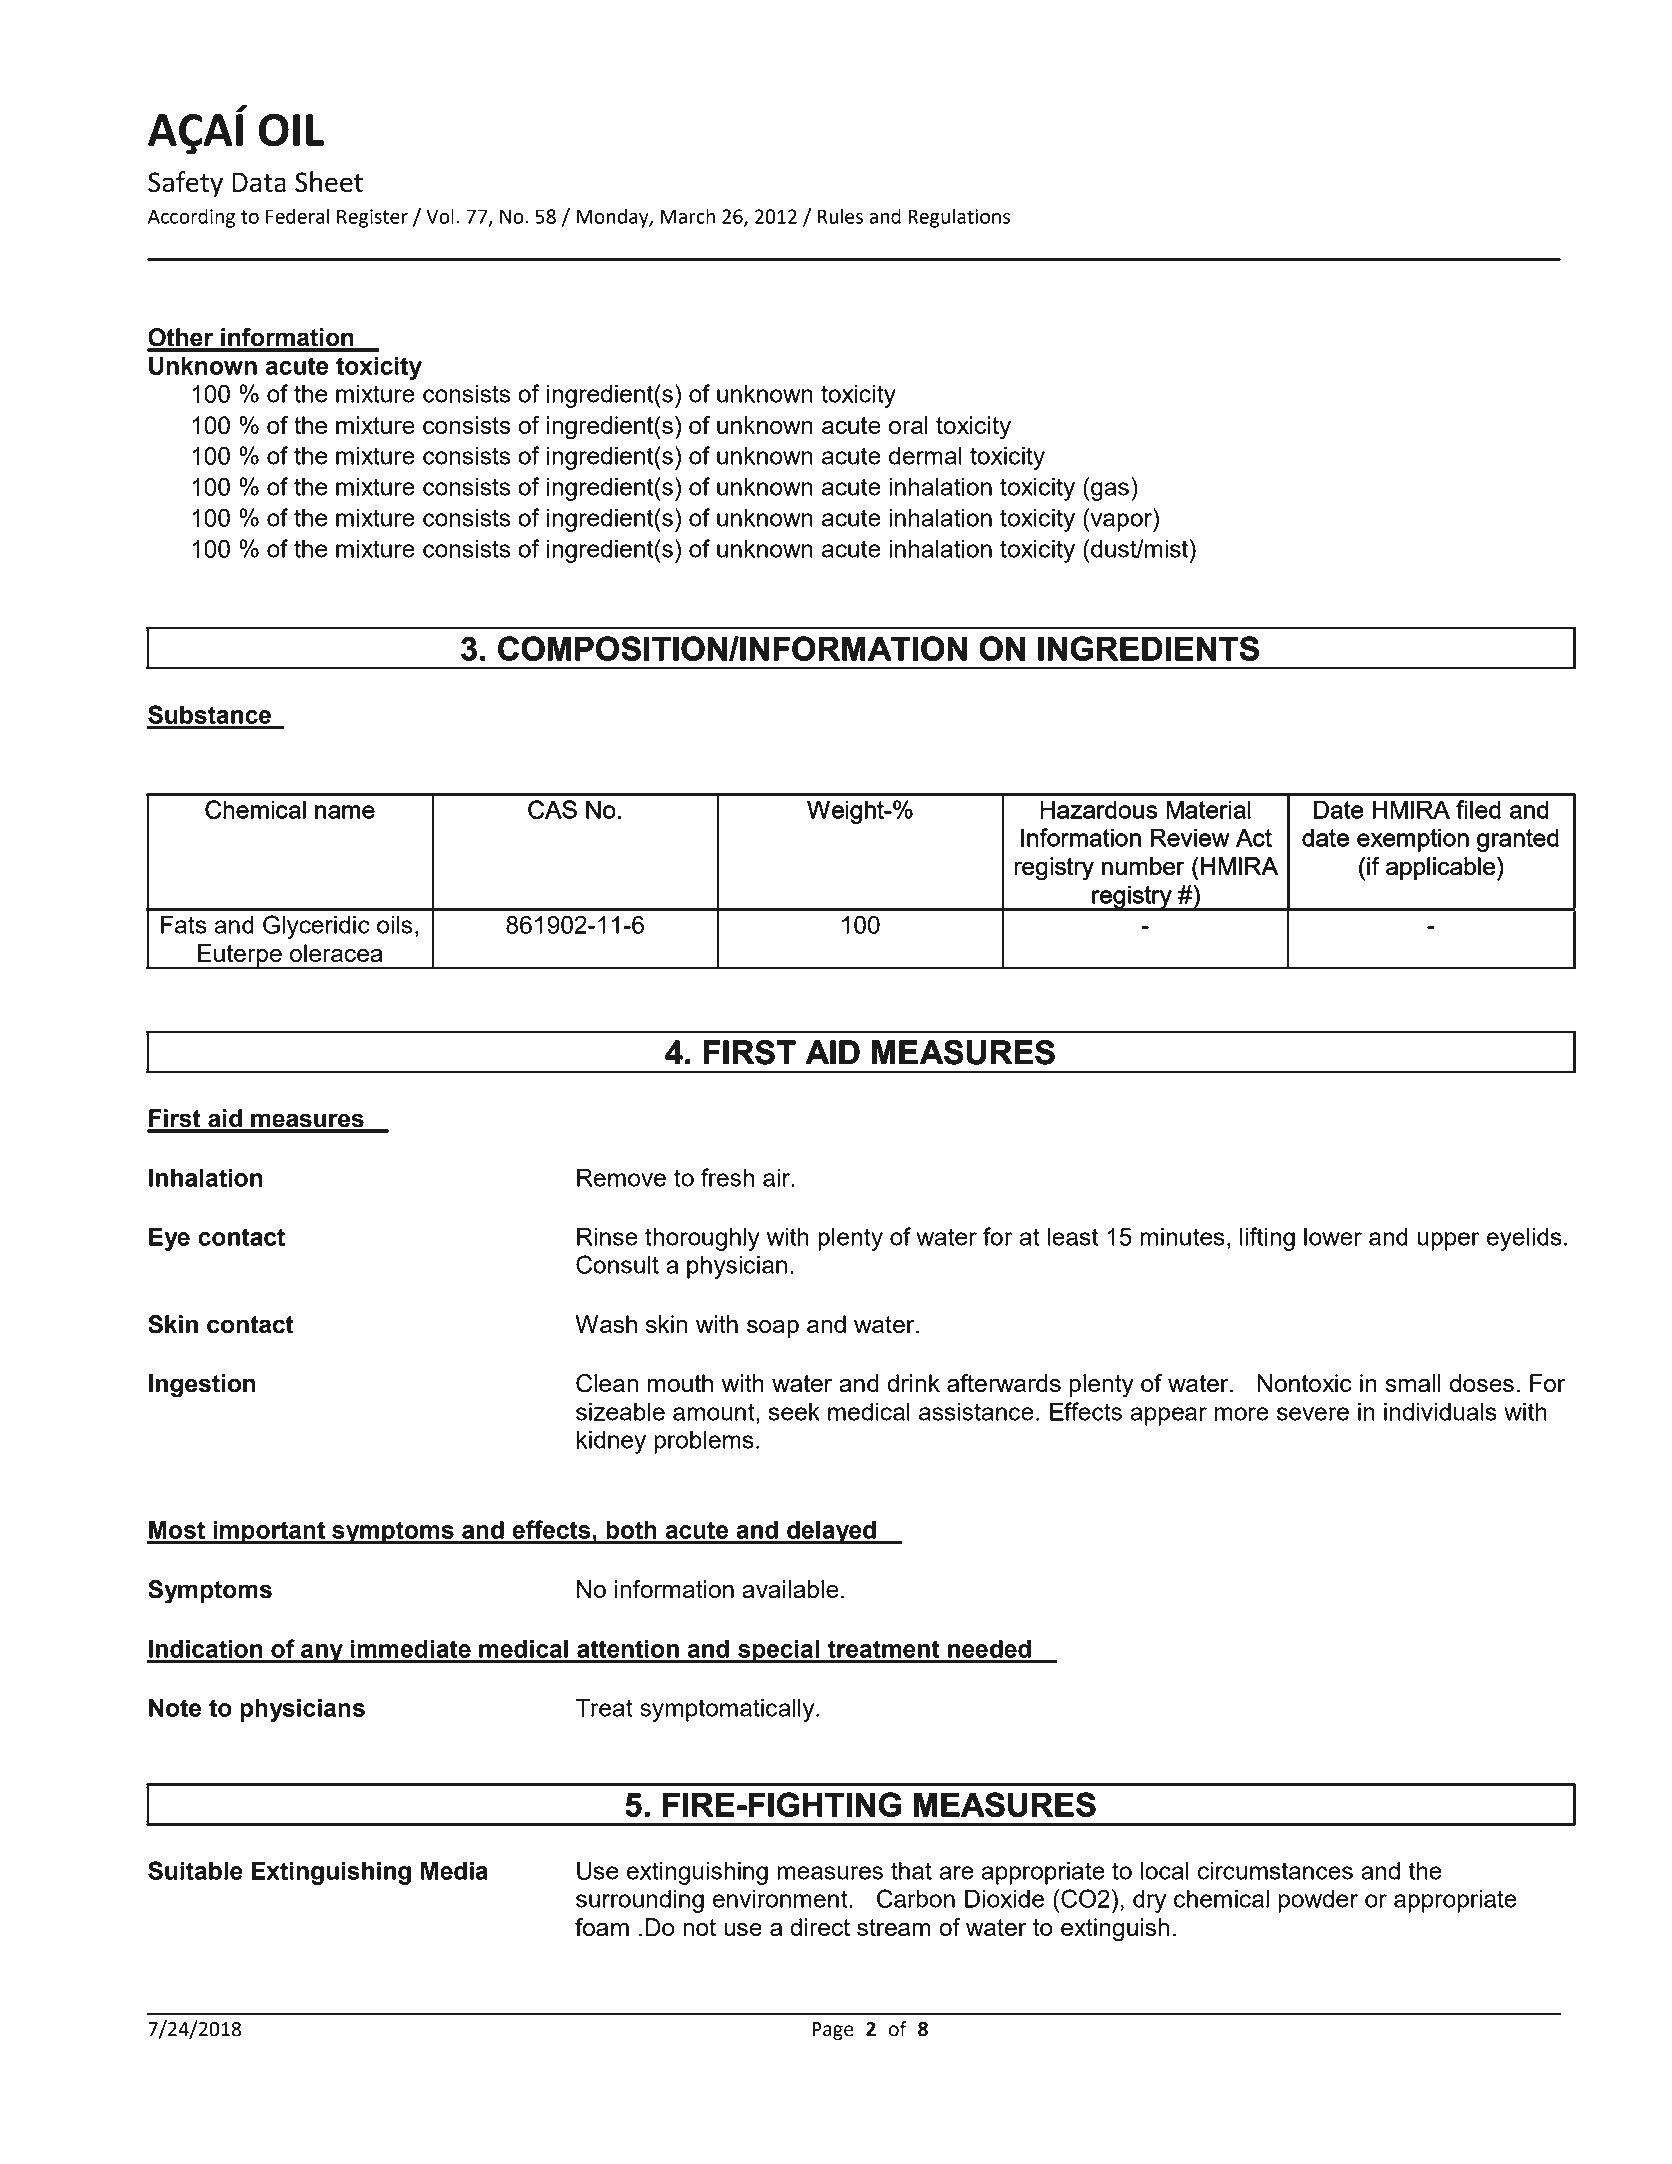 The image size is (1672, 2164). I want to click on Register, so click(372, 218).
